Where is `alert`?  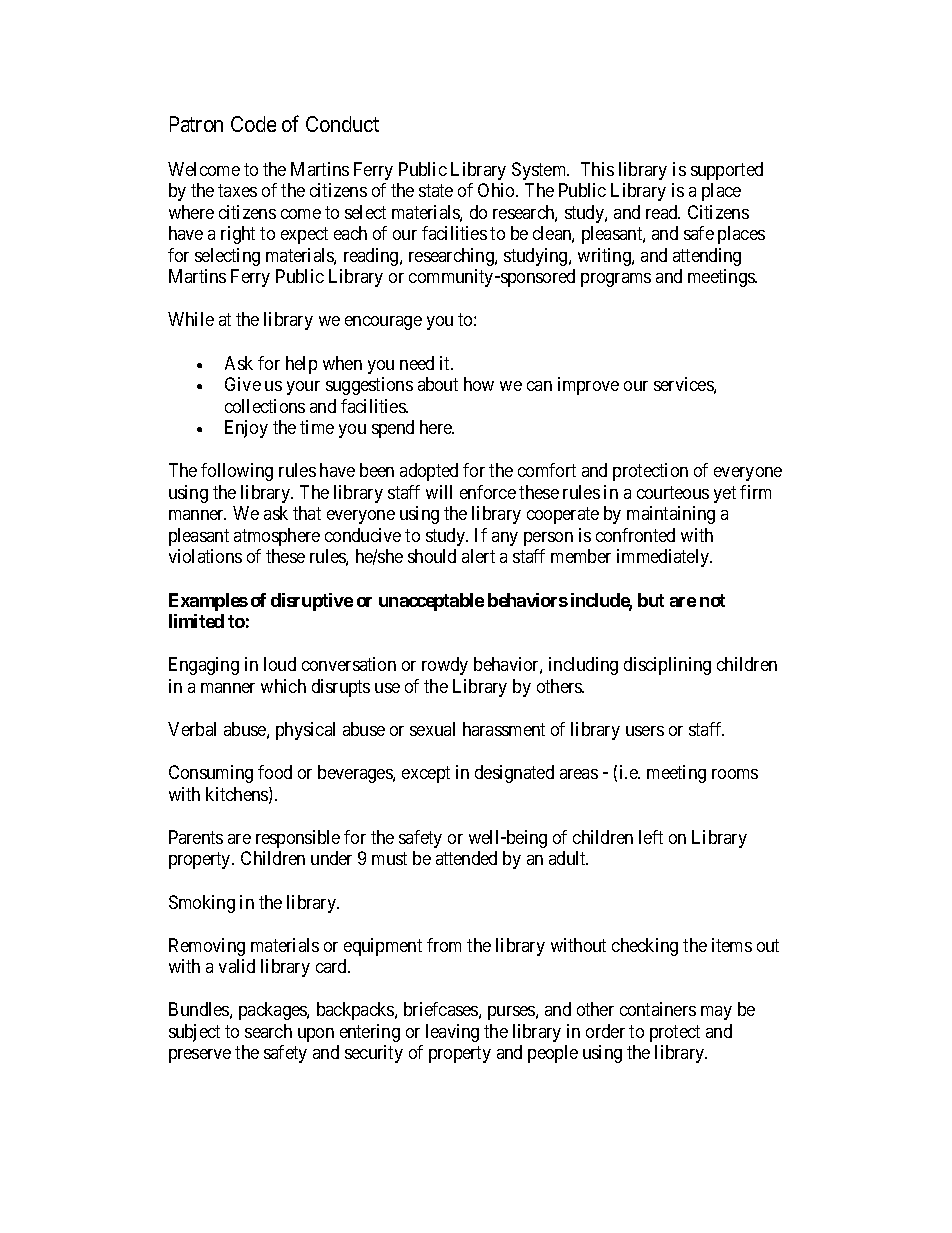
alert is located at coordinates (478, 556).
